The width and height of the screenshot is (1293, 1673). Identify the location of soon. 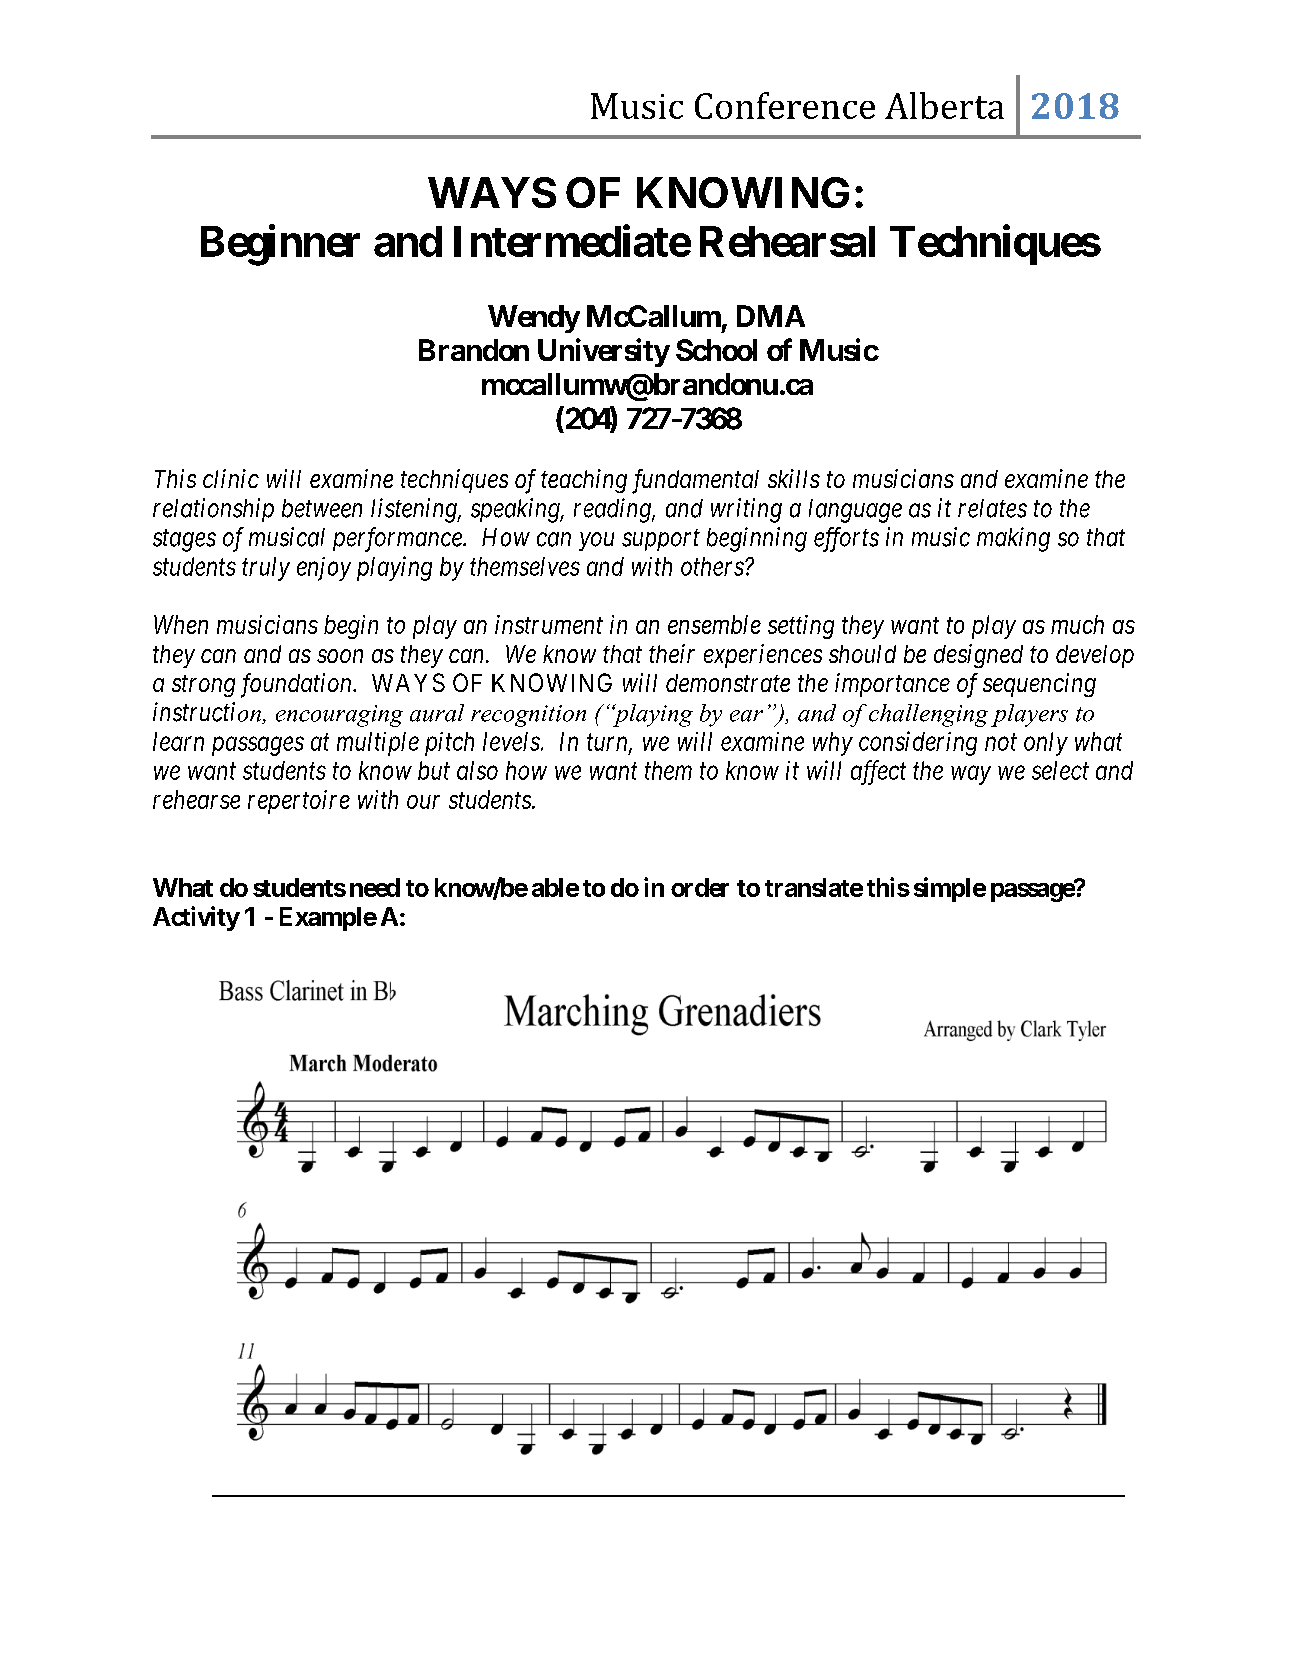
(340, 656).
